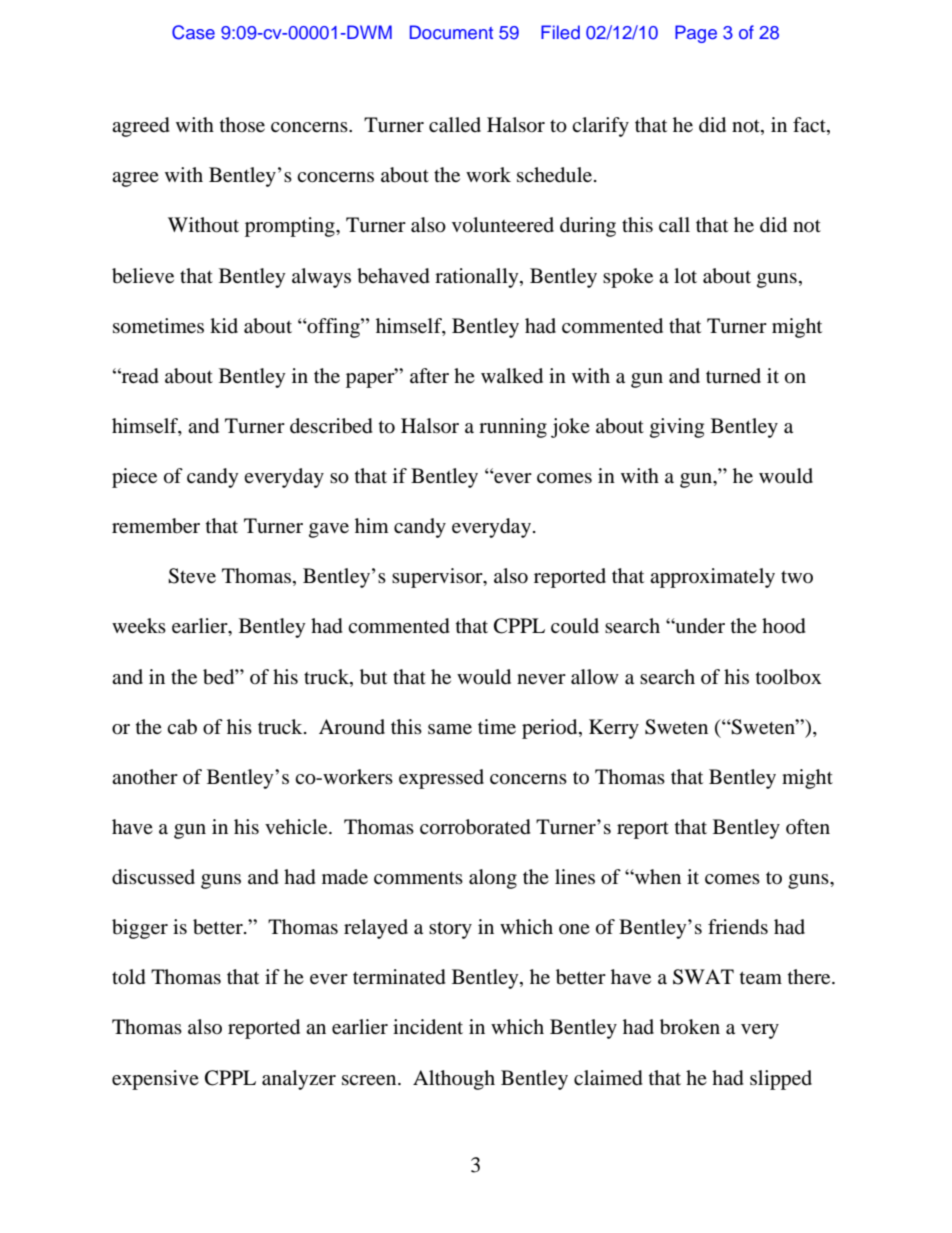 This document has width=952, height=1233. I want to click on expensive, so click(155, 1080).
